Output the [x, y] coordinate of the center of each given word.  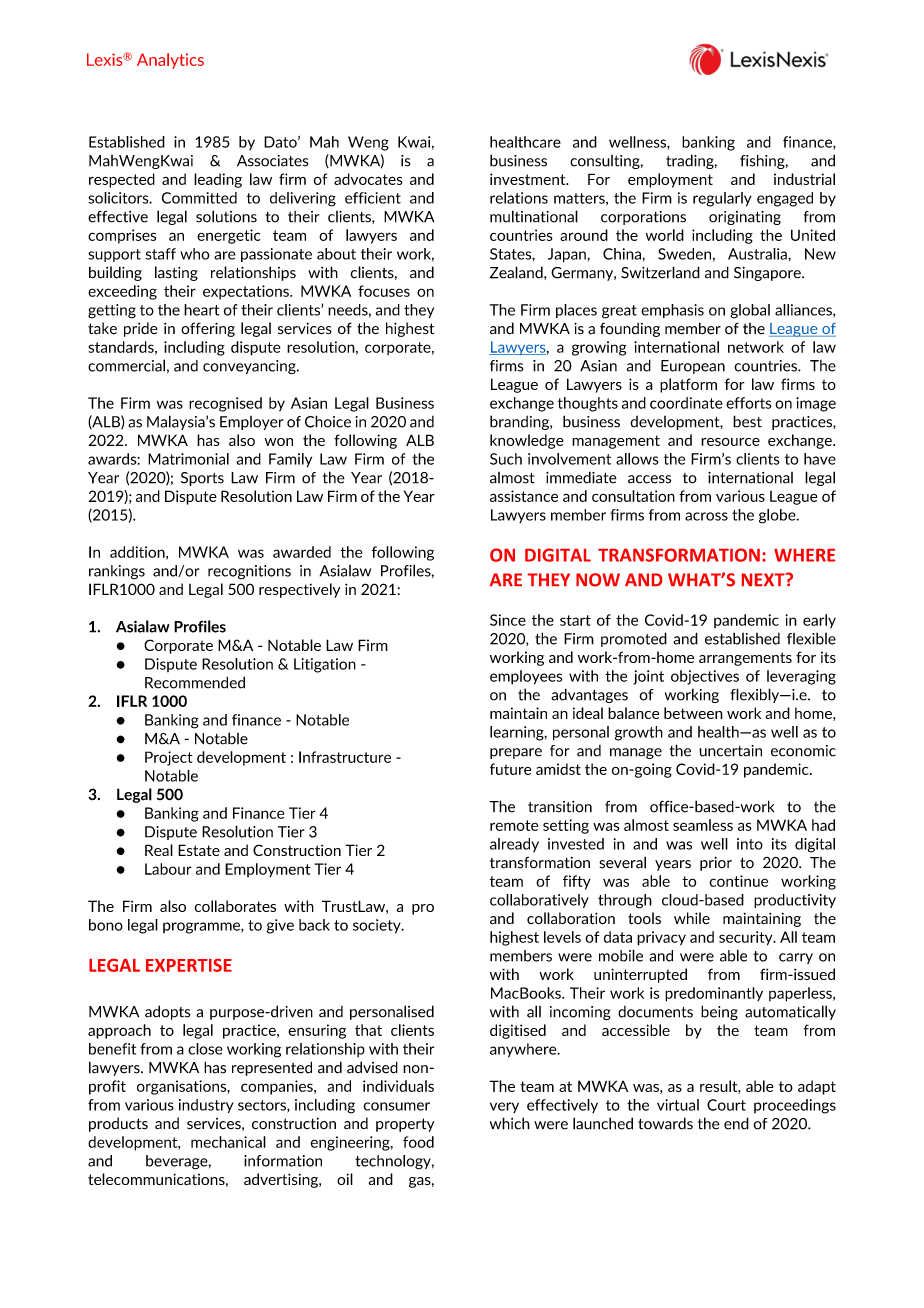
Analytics [170, 61]
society [378, 926]
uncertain [730, 751]
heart [201, 310]
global [750, 311]
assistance [524, 496]
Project [169, 758]
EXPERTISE [189, 965]
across [706, 516]
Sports [202, 479]
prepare [516, 753]
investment [529, 179]
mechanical [228, 1142]
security [747, 938]
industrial [804, 179]
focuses [384, 291]
